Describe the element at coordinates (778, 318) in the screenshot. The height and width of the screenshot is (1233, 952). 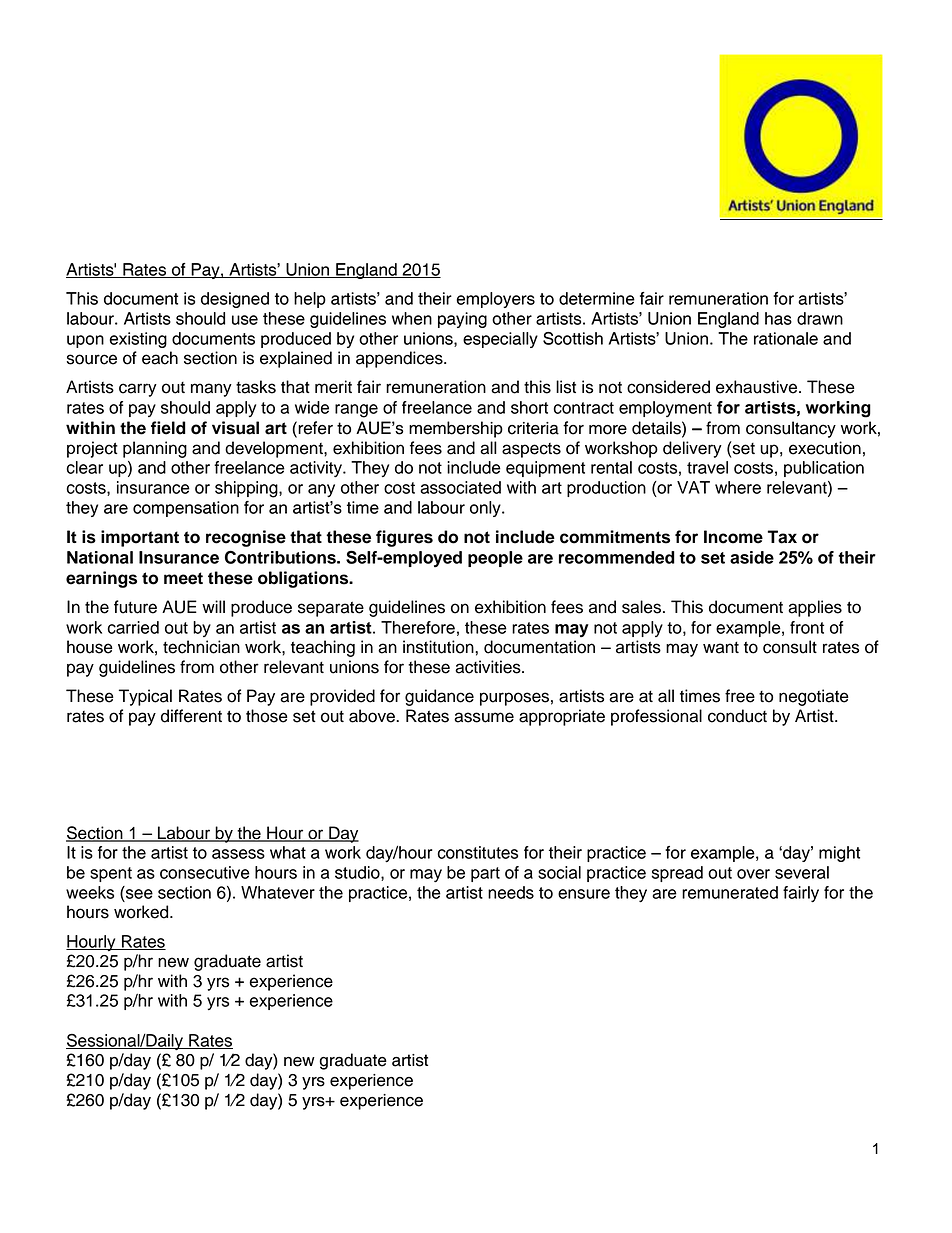
I see `has` at that location.
